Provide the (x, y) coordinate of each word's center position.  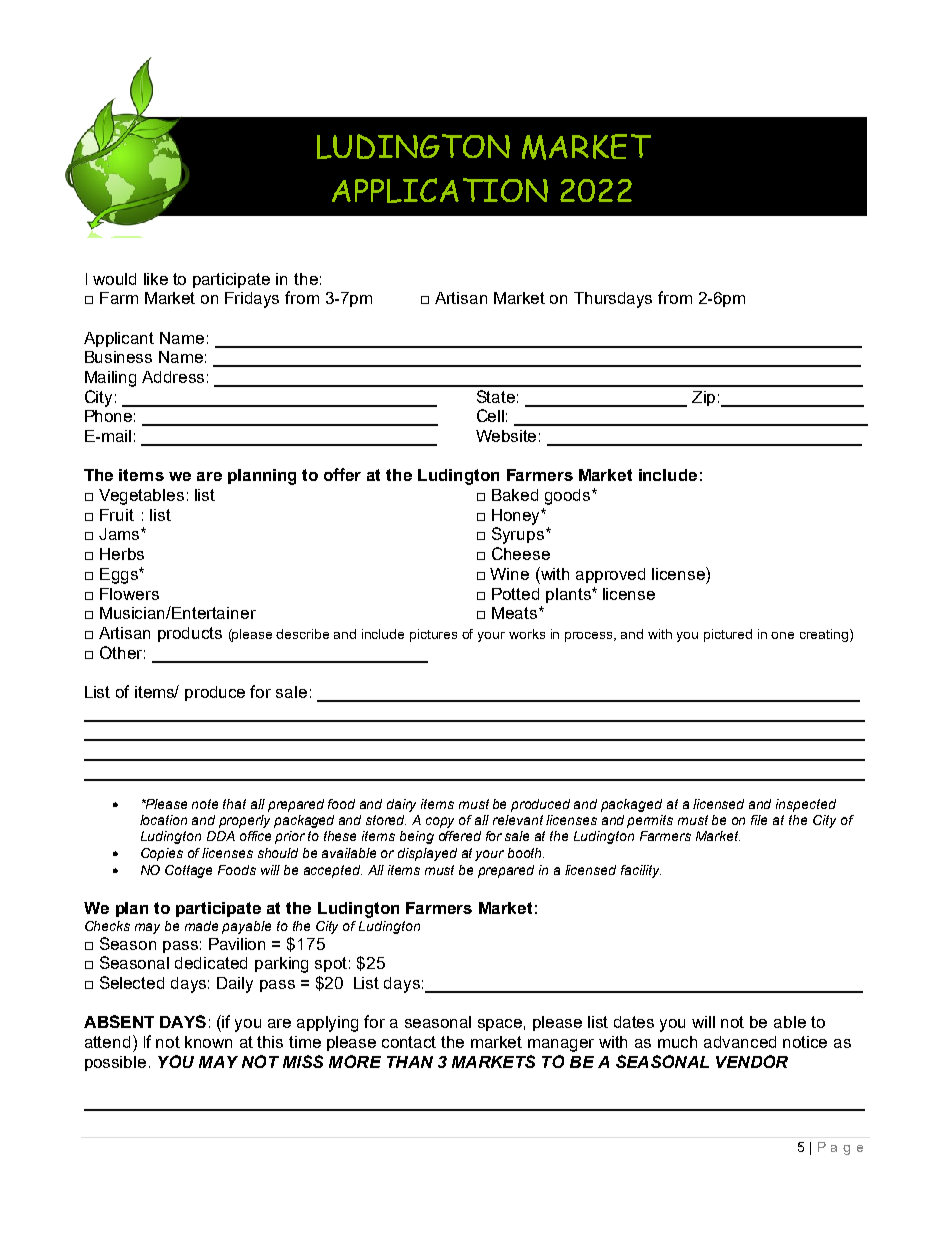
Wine (509, 574)
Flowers (129, 594)
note (205, 804)
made (201, 926)
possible (115, 1063)
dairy (401, 805)
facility (641, 871)
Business (118, 357)
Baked (515, 495)
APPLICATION (440, 190)
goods (569, 497)
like (156, 279)
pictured (728, 635)
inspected (806, 805)
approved (610, 575)
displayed (427, 854)
